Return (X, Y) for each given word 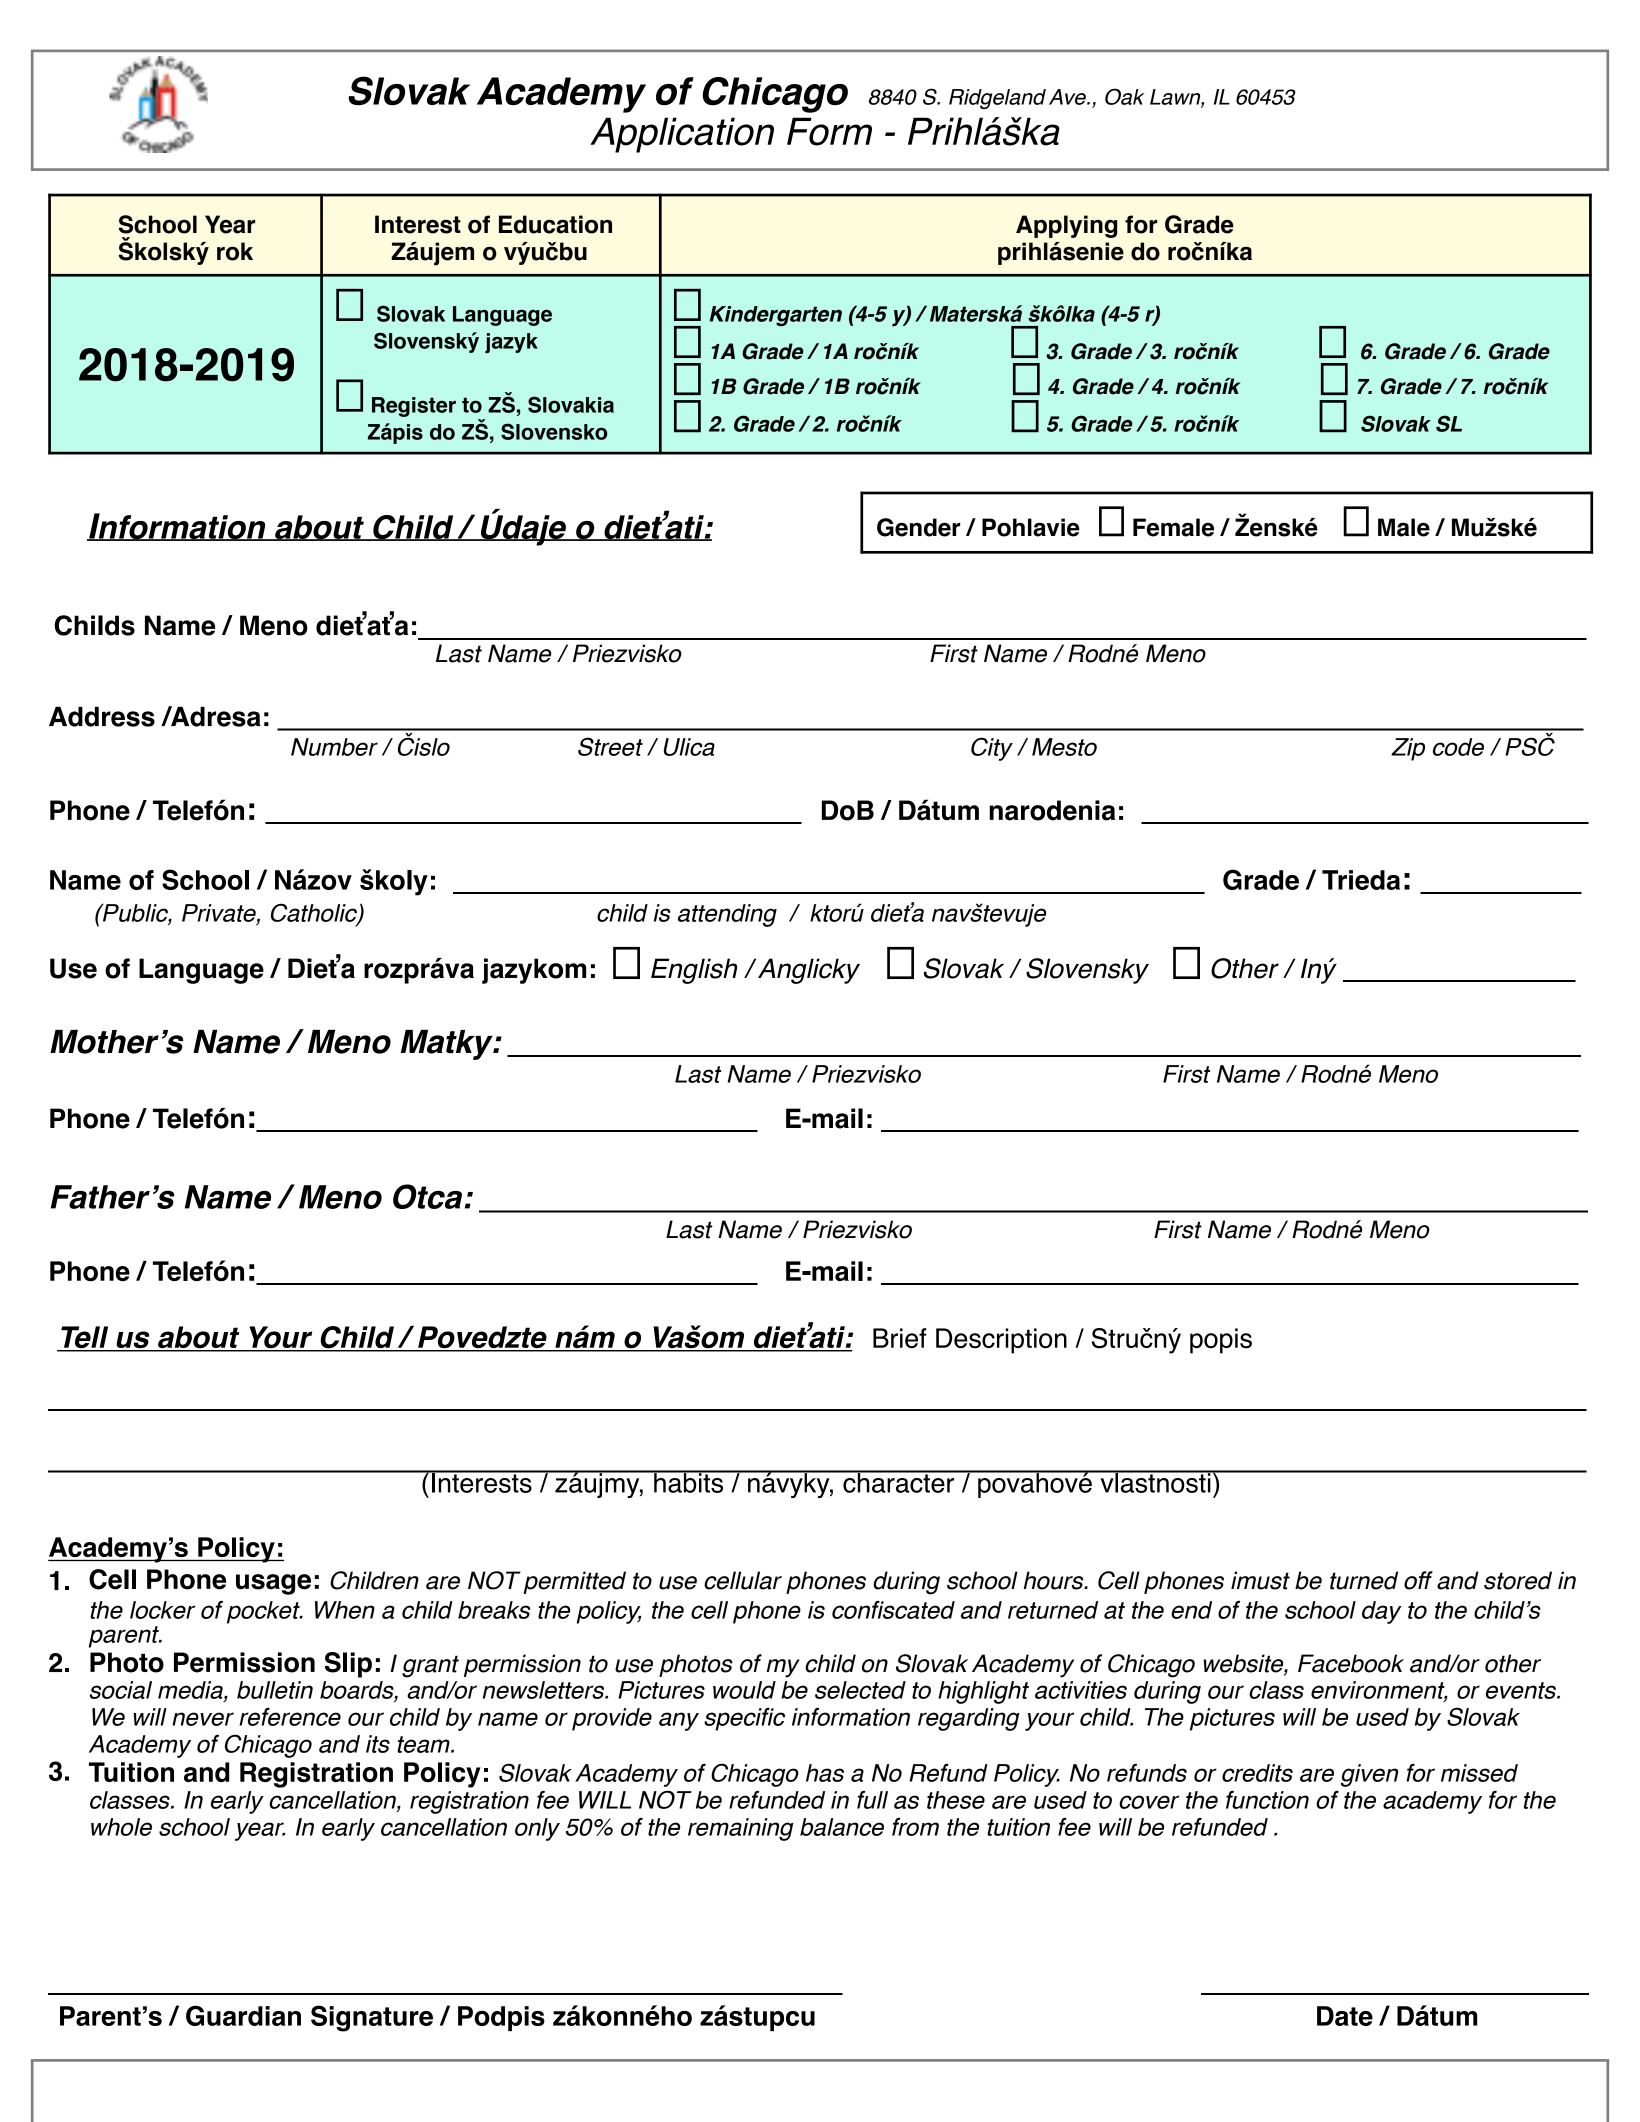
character (899, 1482)
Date (1345, 2016)
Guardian (243, 2015)
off (1418, 1580)
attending (727, 915)
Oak (1124, 96)
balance (842, 1827)
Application (682, 135)
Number (334, 747)
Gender (918, 527)
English (694, 971)
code (1458, 747)
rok (235, 251)
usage (273, 1584)
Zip (1408, 749)
